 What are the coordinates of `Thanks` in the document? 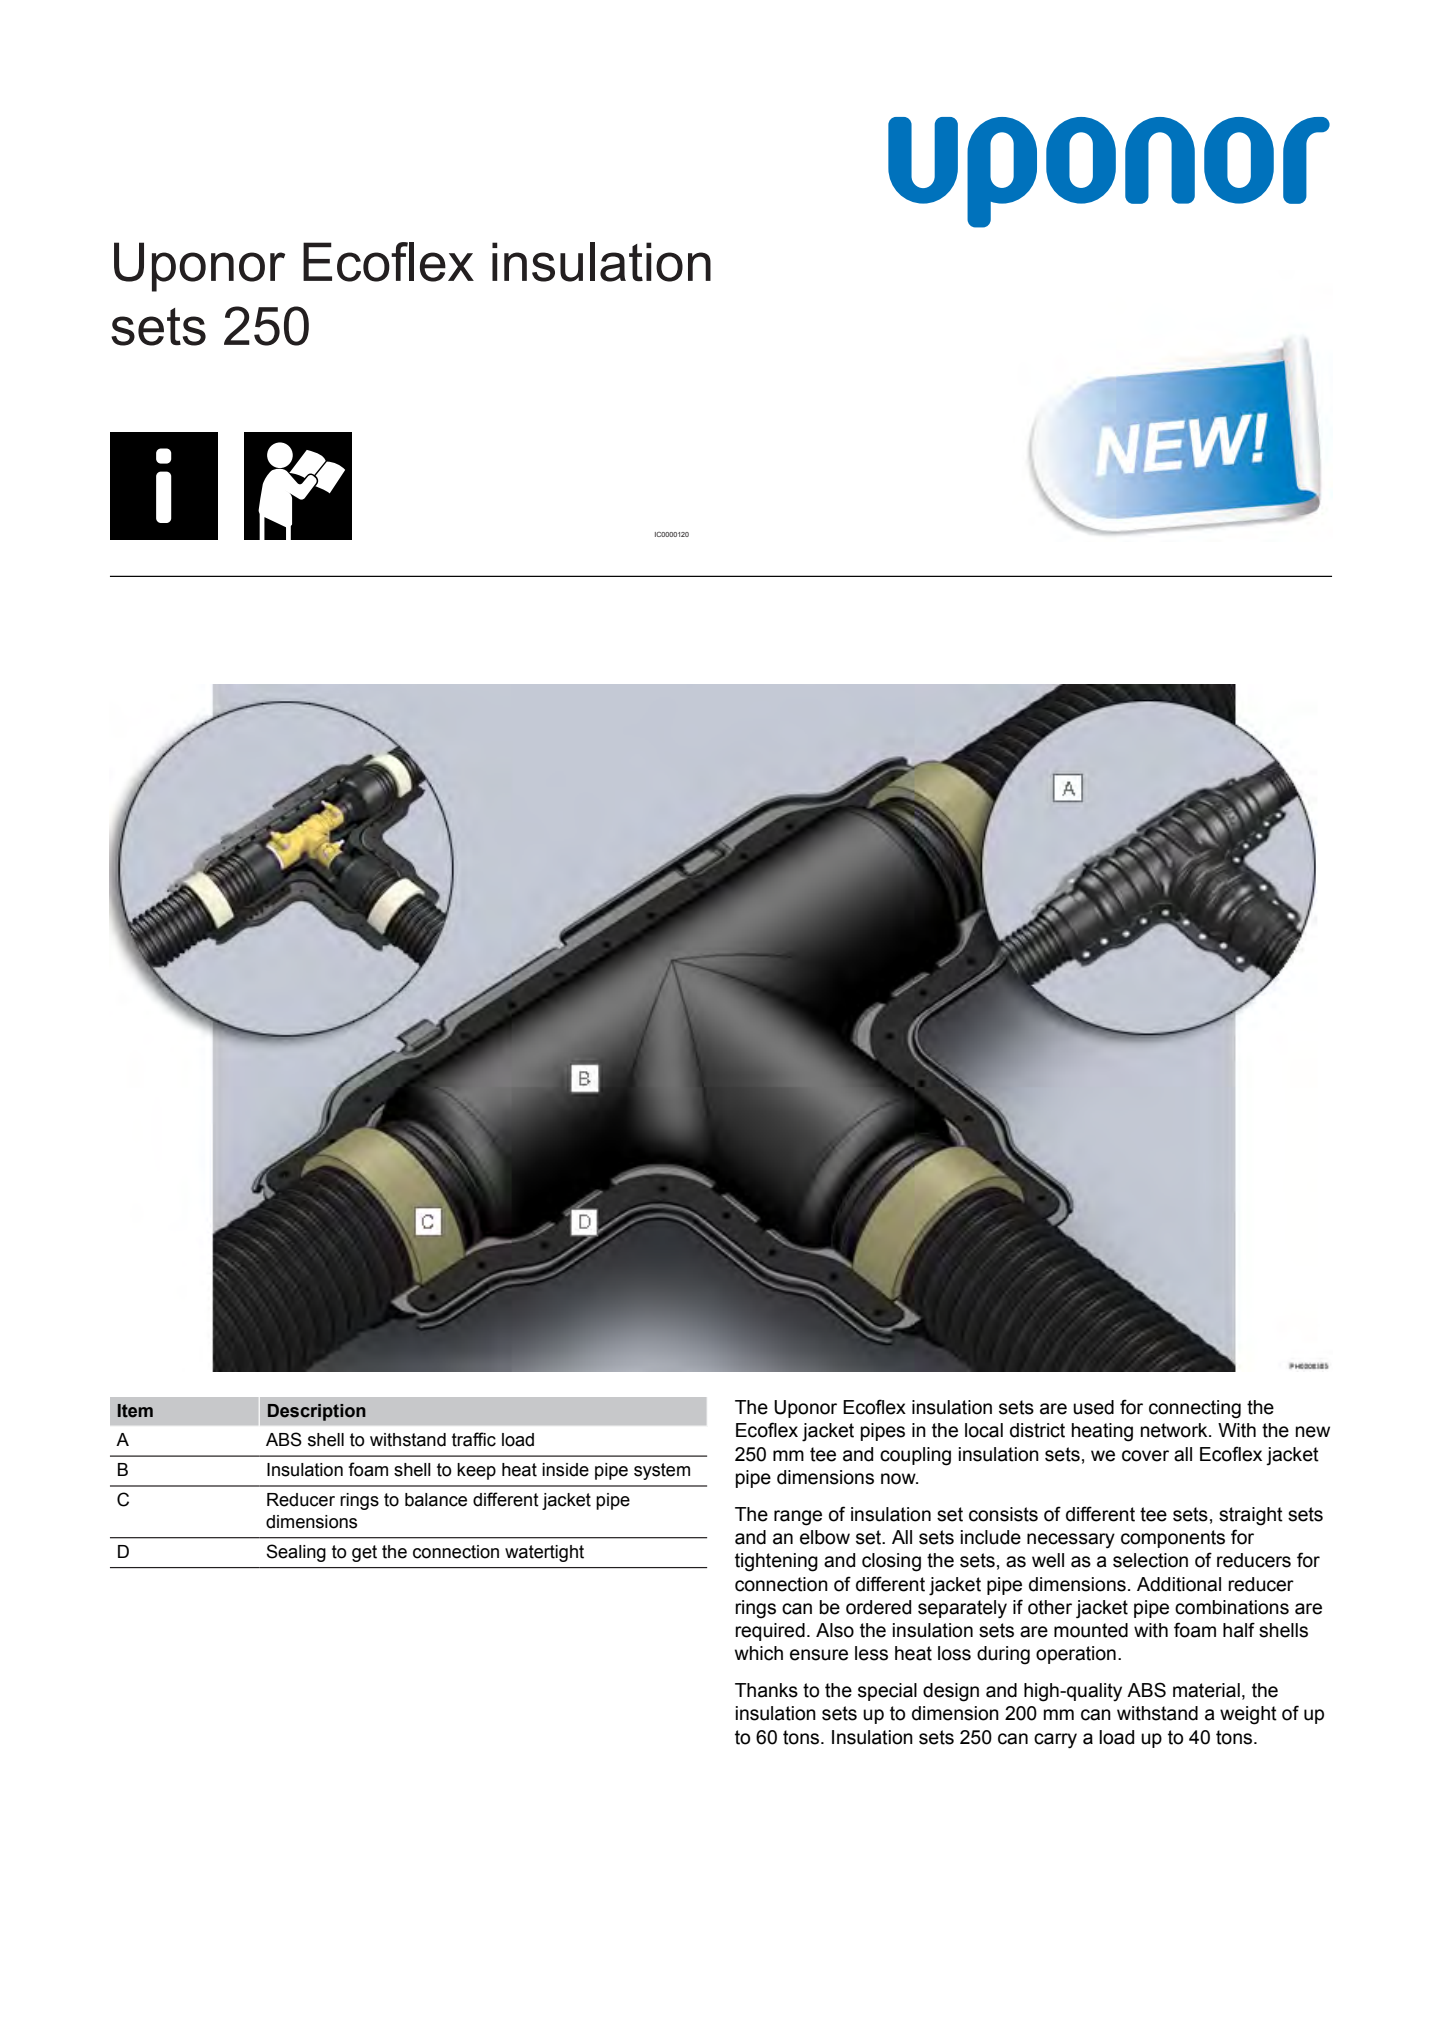 It's located at (766, 1690).
